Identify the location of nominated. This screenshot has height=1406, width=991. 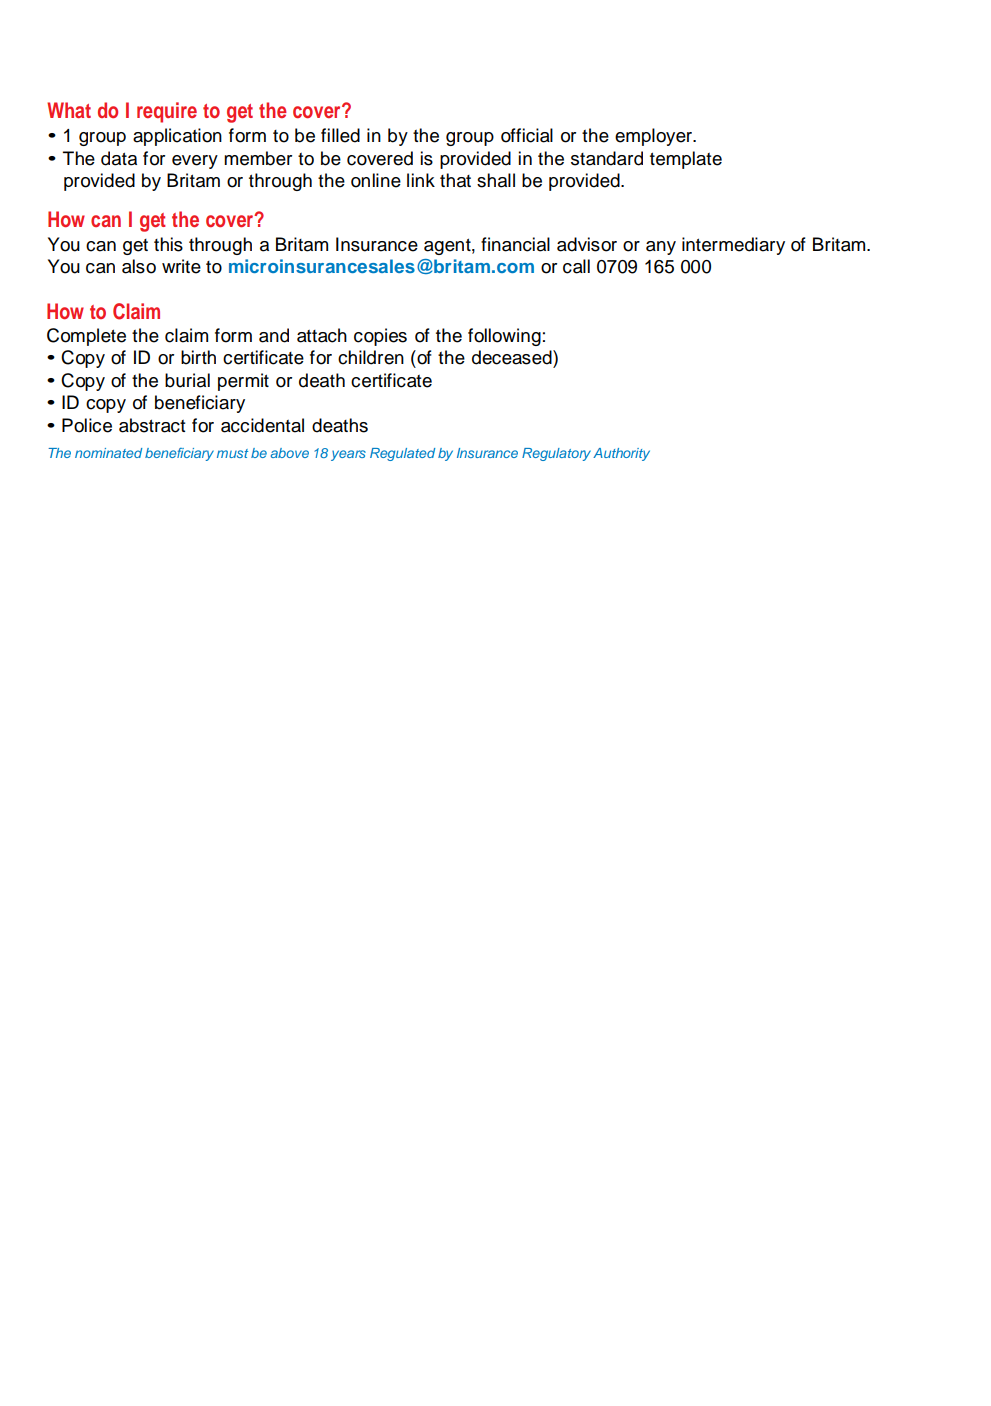
(108, 453).
